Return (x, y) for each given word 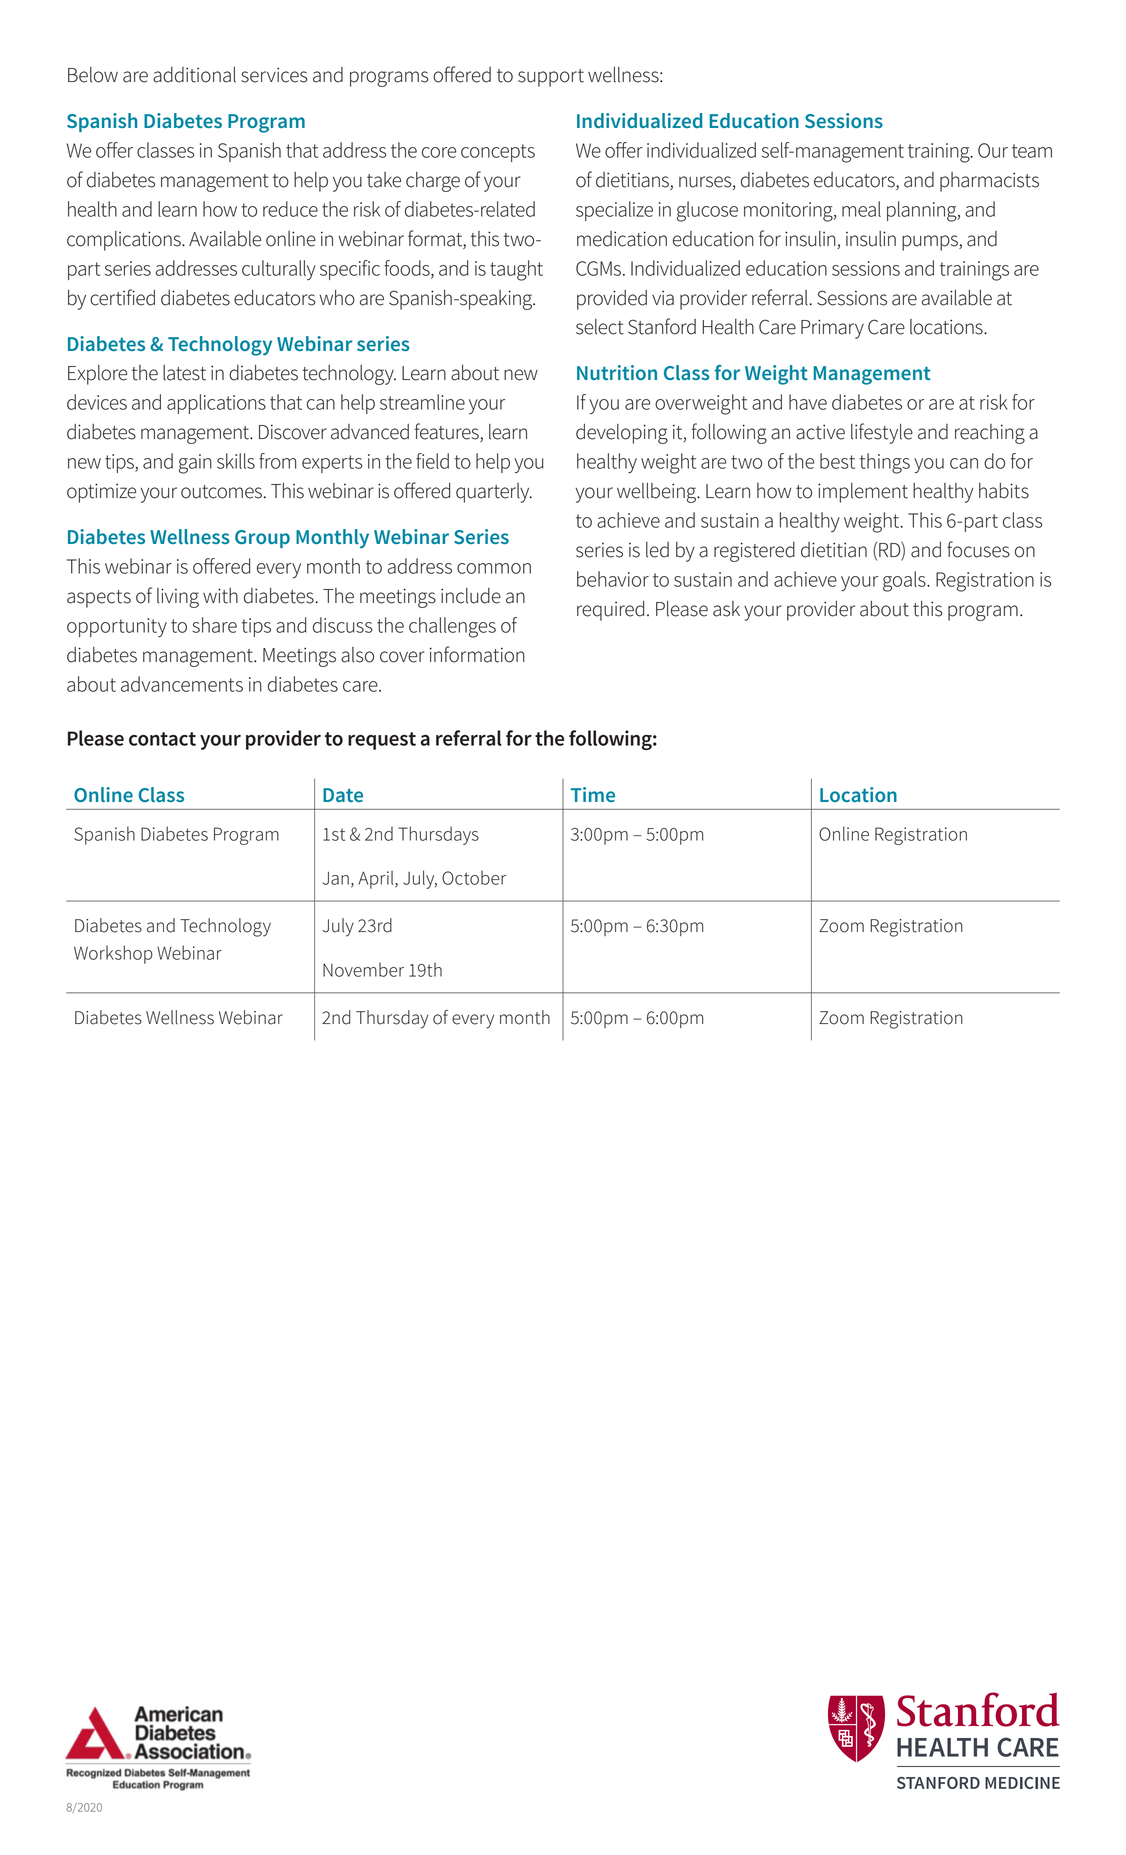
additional (194, 75)
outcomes (221, 492)
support (551, 78)
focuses (978, 549)
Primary (832, 329)
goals (905, 581)
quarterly (494, 493)
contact (162, 739)
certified (122, 297)
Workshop (113, 954)
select (600, 327)
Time (593, 794)
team (1032, 151)
